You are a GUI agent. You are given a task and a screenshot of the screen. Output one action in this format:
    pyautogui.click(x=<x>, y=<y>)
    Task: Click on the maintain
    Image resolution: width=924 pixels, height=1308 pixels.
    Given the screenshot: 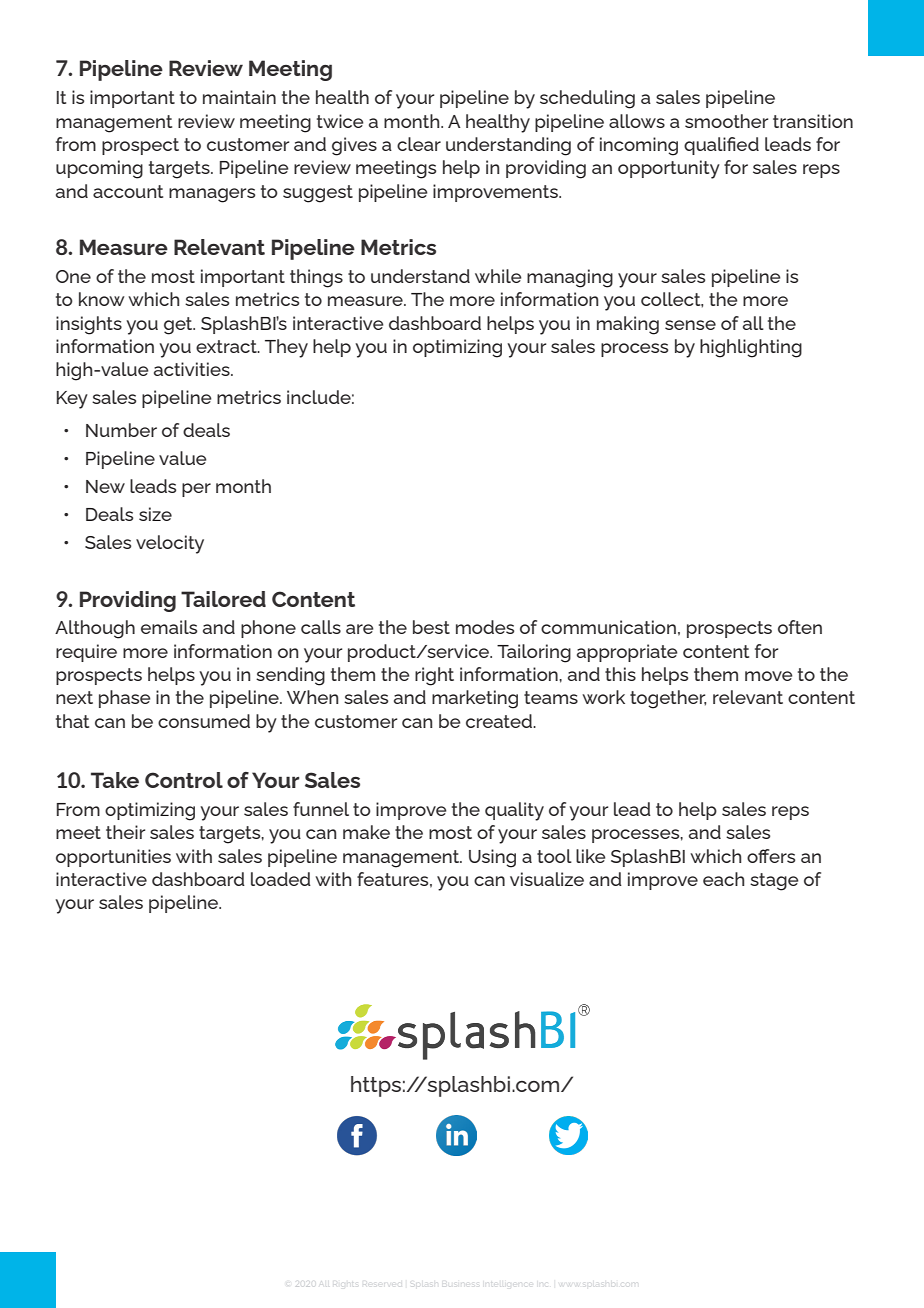 What is the action you would take?
    pyautogui.click(x=239, y=97)
